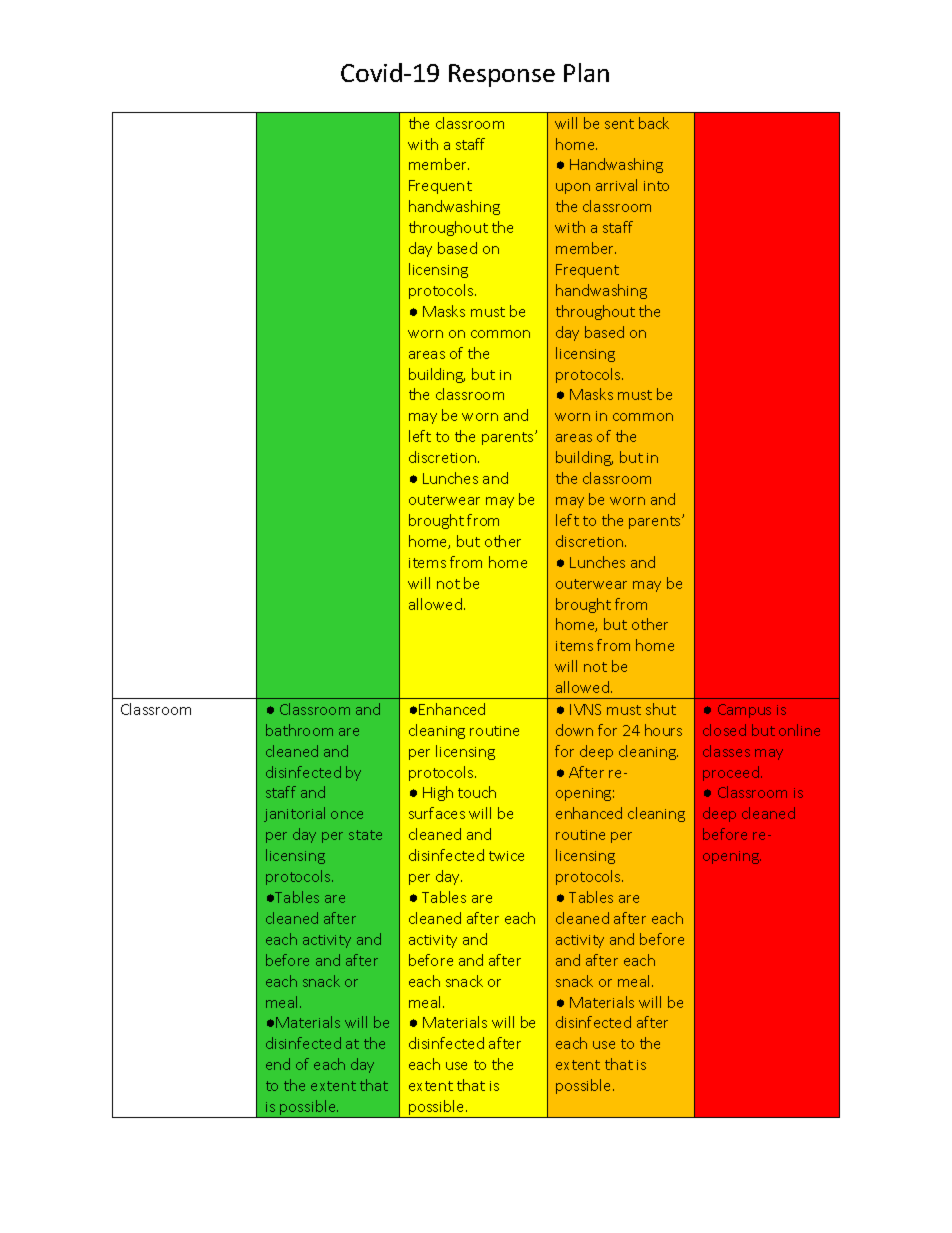  I want to click on end, so click(278, 1064).
